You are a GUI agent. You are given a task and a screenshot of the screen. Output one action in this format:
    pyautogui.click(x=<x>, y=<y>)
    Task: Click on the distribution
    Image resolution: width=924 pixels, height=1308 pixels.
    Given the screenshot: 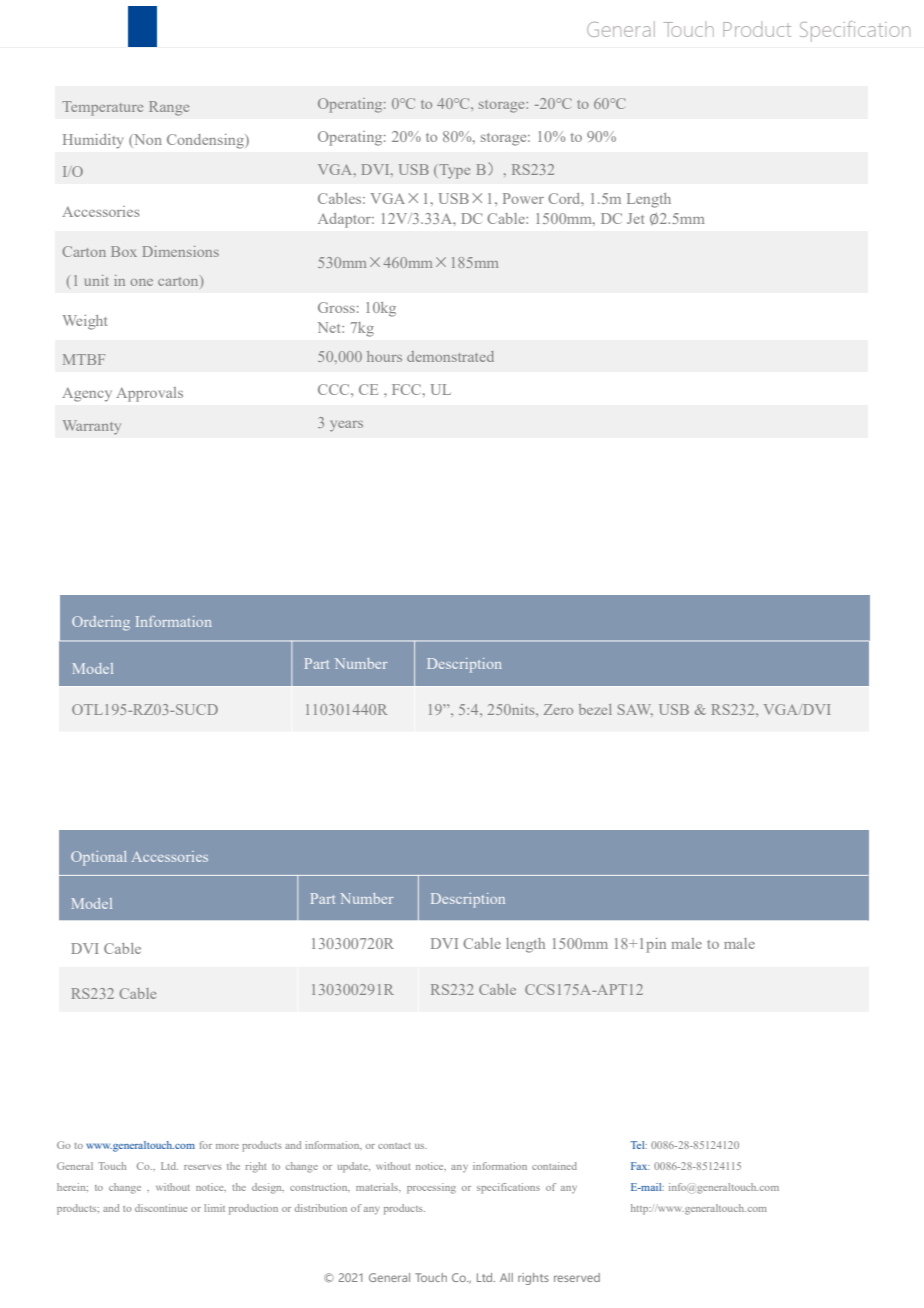 What is the action you would take?
    pyautogui.click(x=321, y=1208)
